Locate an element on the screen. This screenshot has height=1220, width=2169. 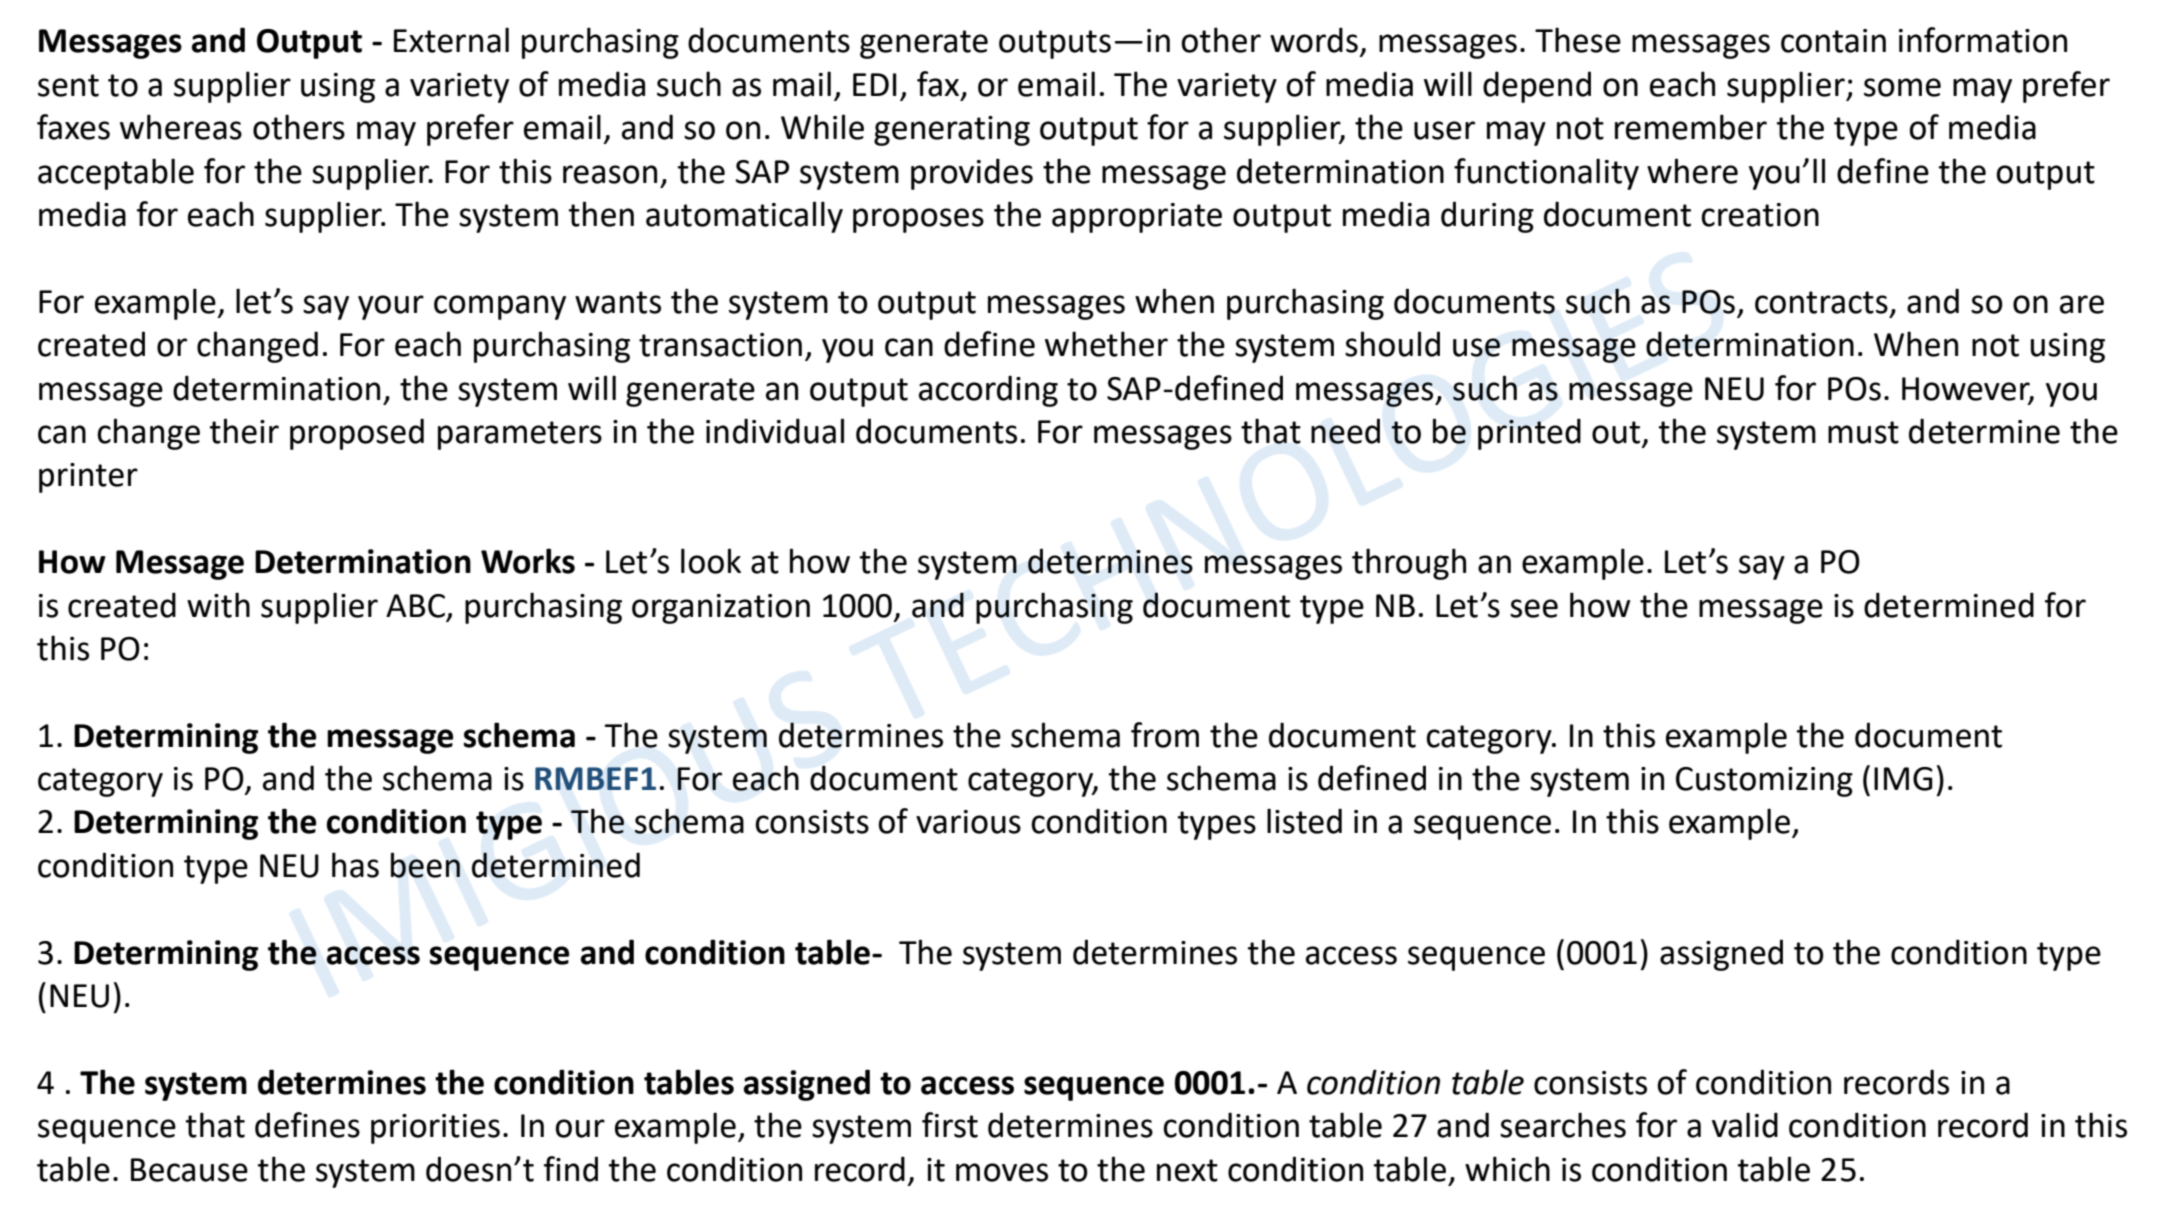
IMG is located at coordinates (1903, 779).
